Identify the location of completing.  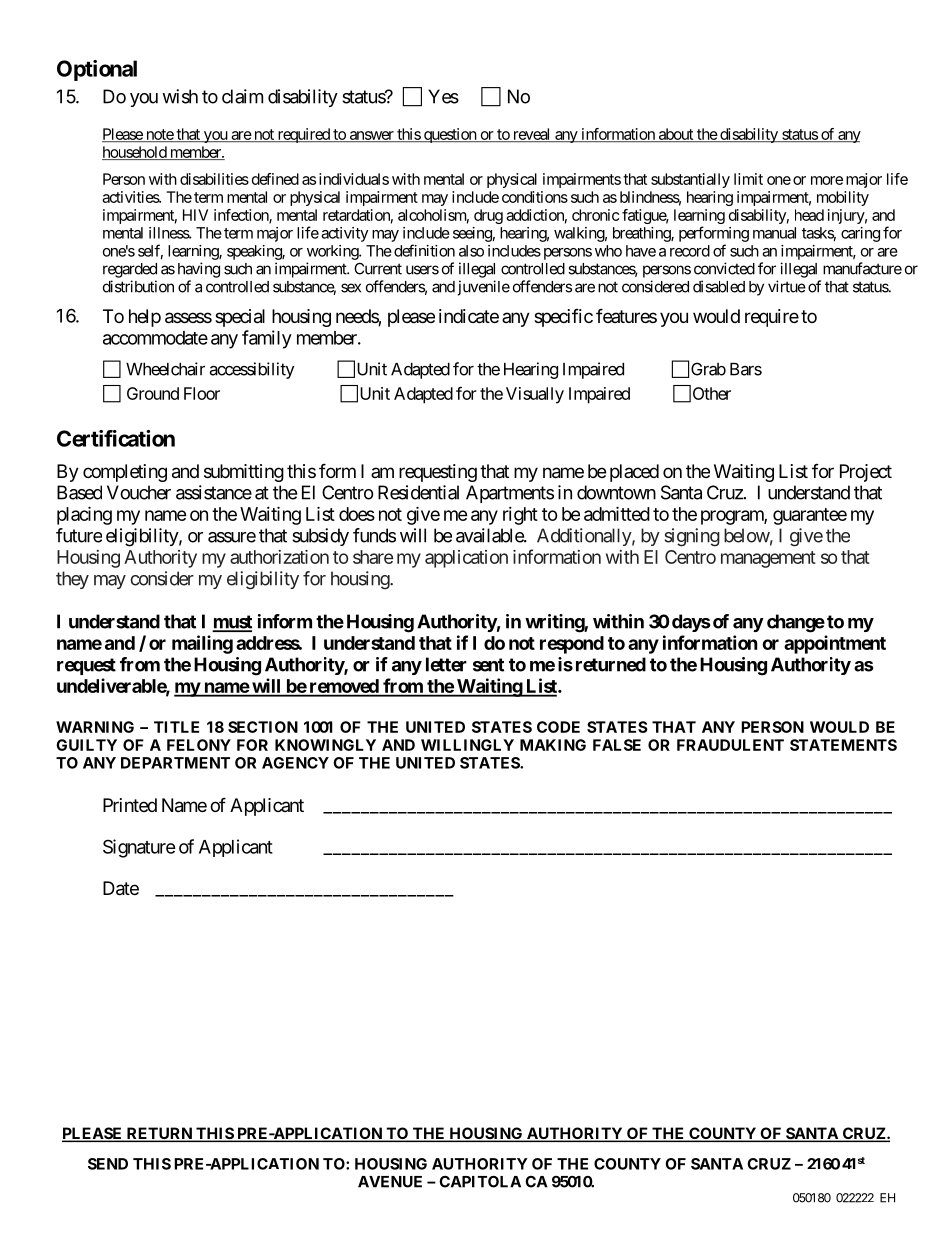
(125, 473).
